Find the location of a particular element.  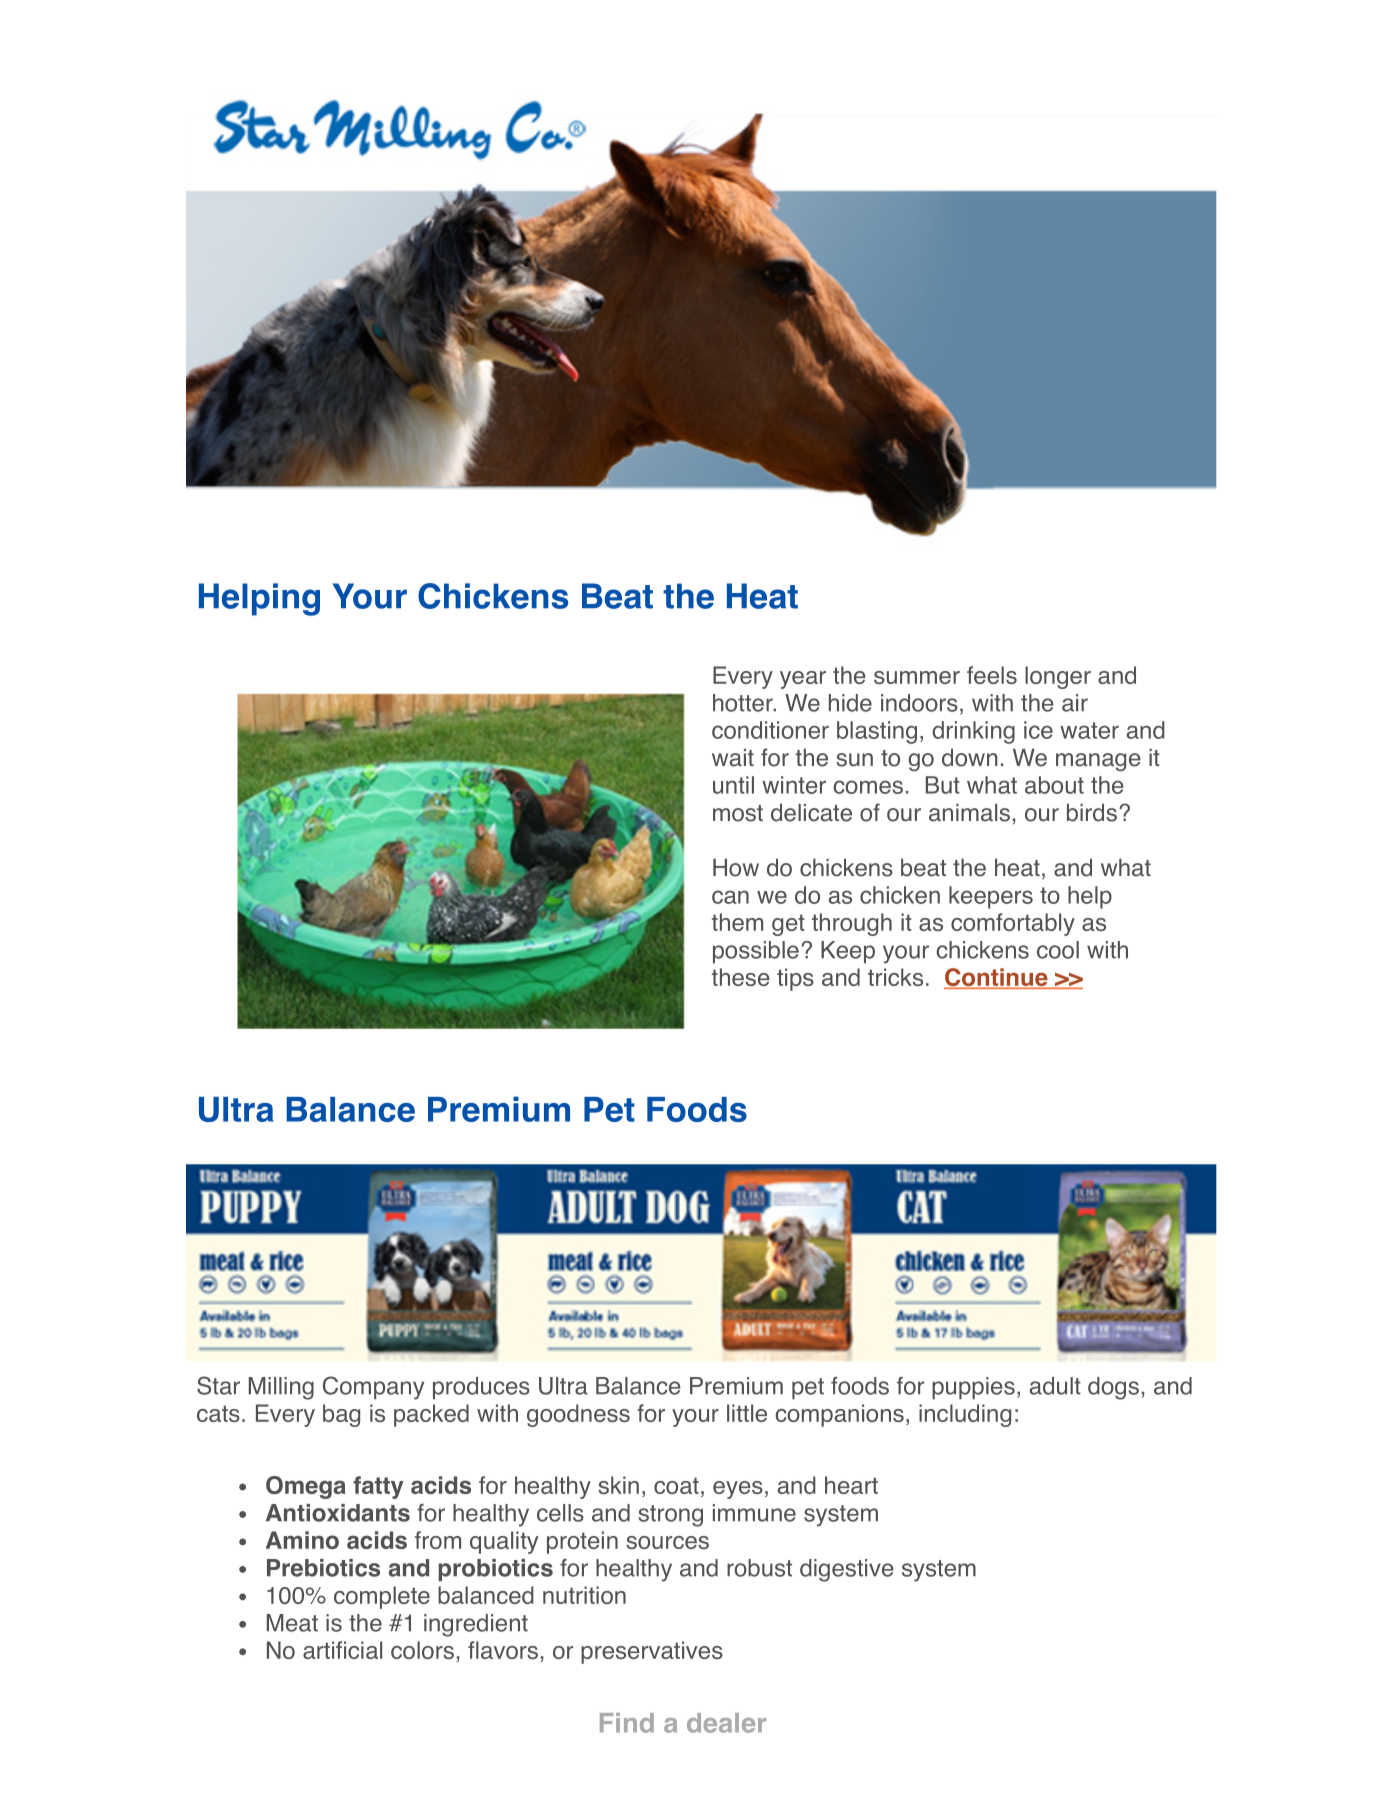

coat is located at coordinates (676, 1485).
